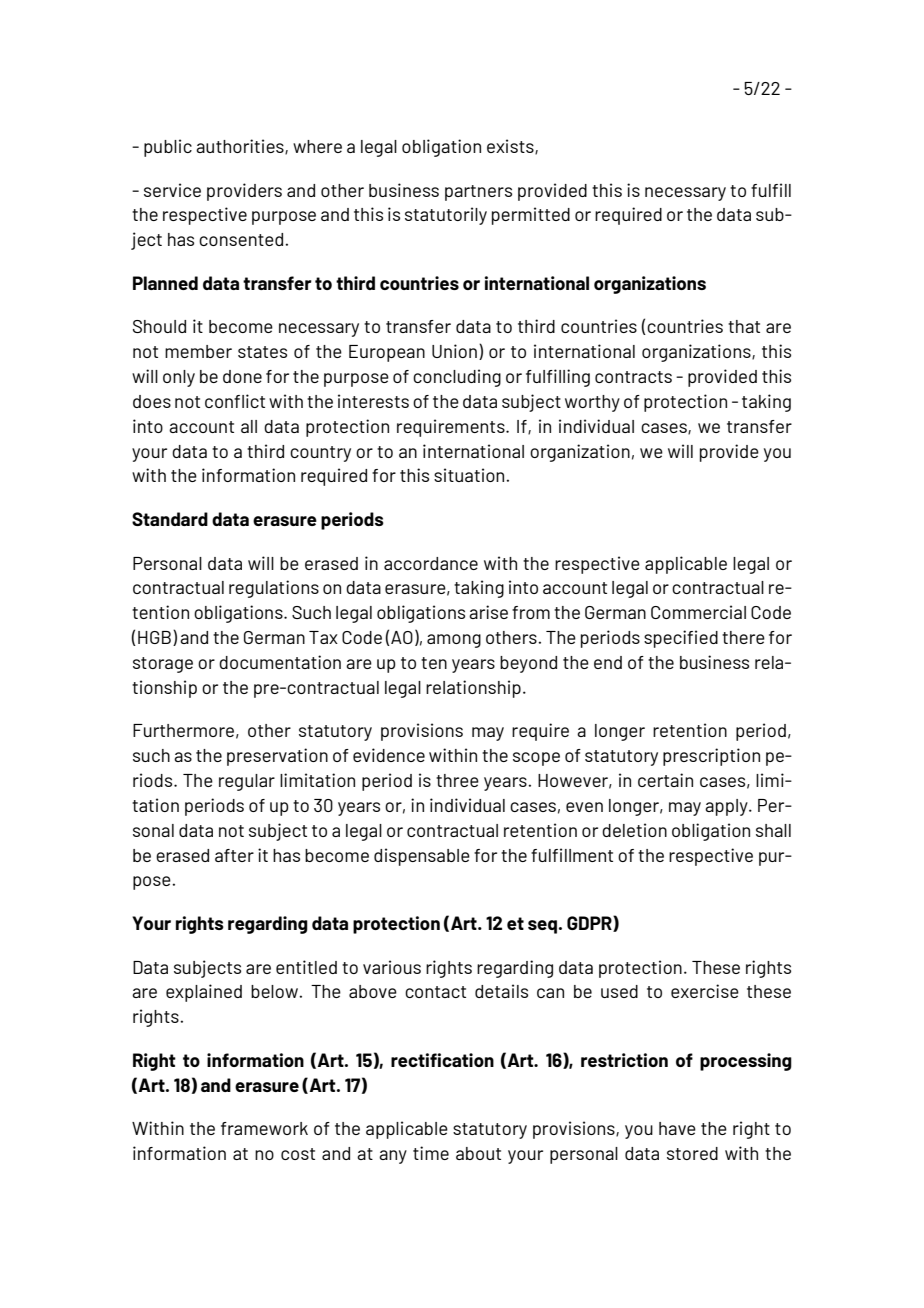 This screenshot has width=924, height=1308. What do you see at coordinates (634, 830) in the screenshot?
I see `deletion` at bounding box center [634, 830].
